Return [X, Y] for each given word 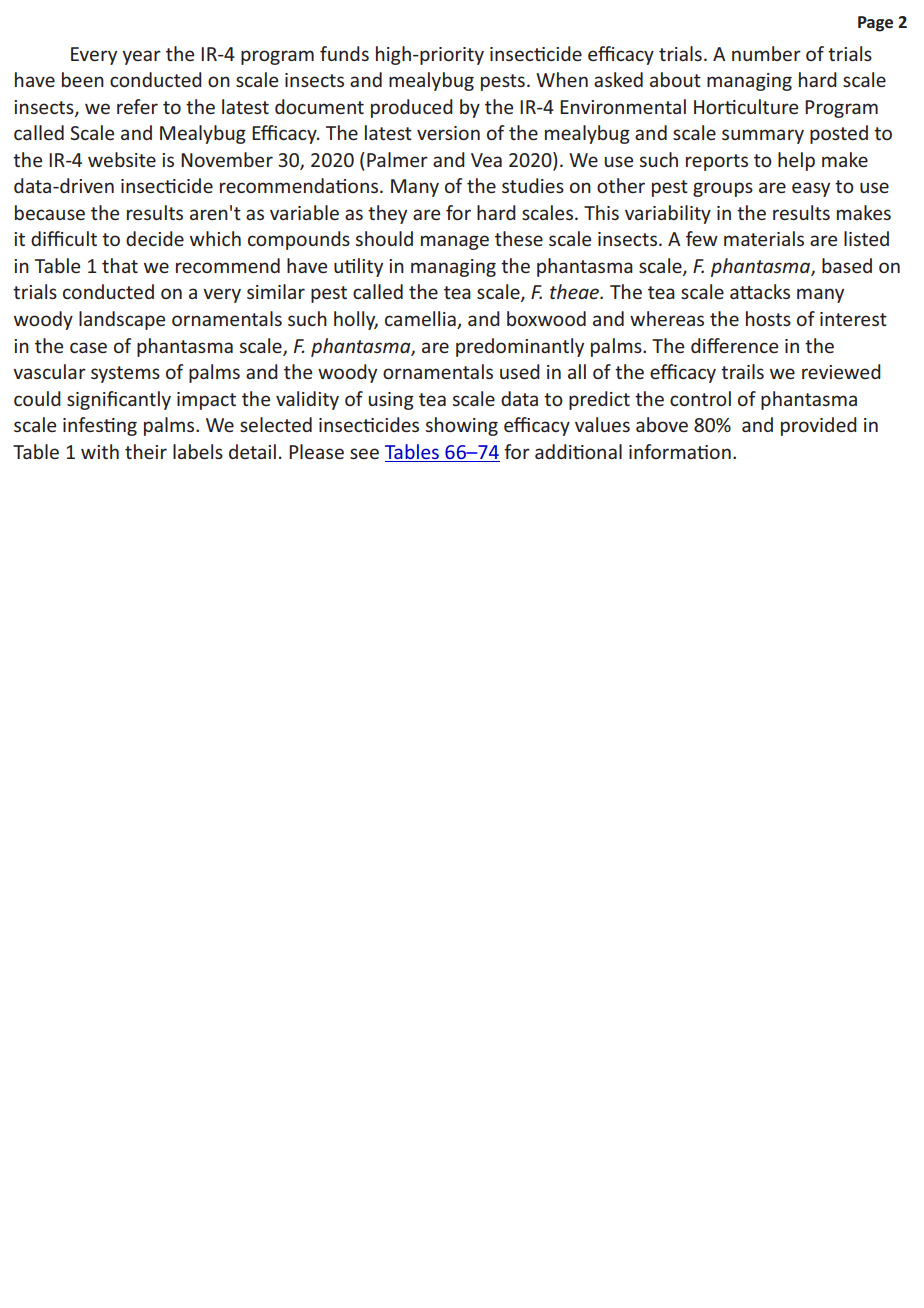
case [88, 347]
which [215, 238]
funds [344, 53]
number [766, 53]
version [448, 133]
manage [455, 242]
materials [764, 238]
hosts [768, 318]
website [122, 159]
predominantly [520, 347]
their [146, 451]
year [141, 57]
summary [763, 136]
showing [462, 426]
